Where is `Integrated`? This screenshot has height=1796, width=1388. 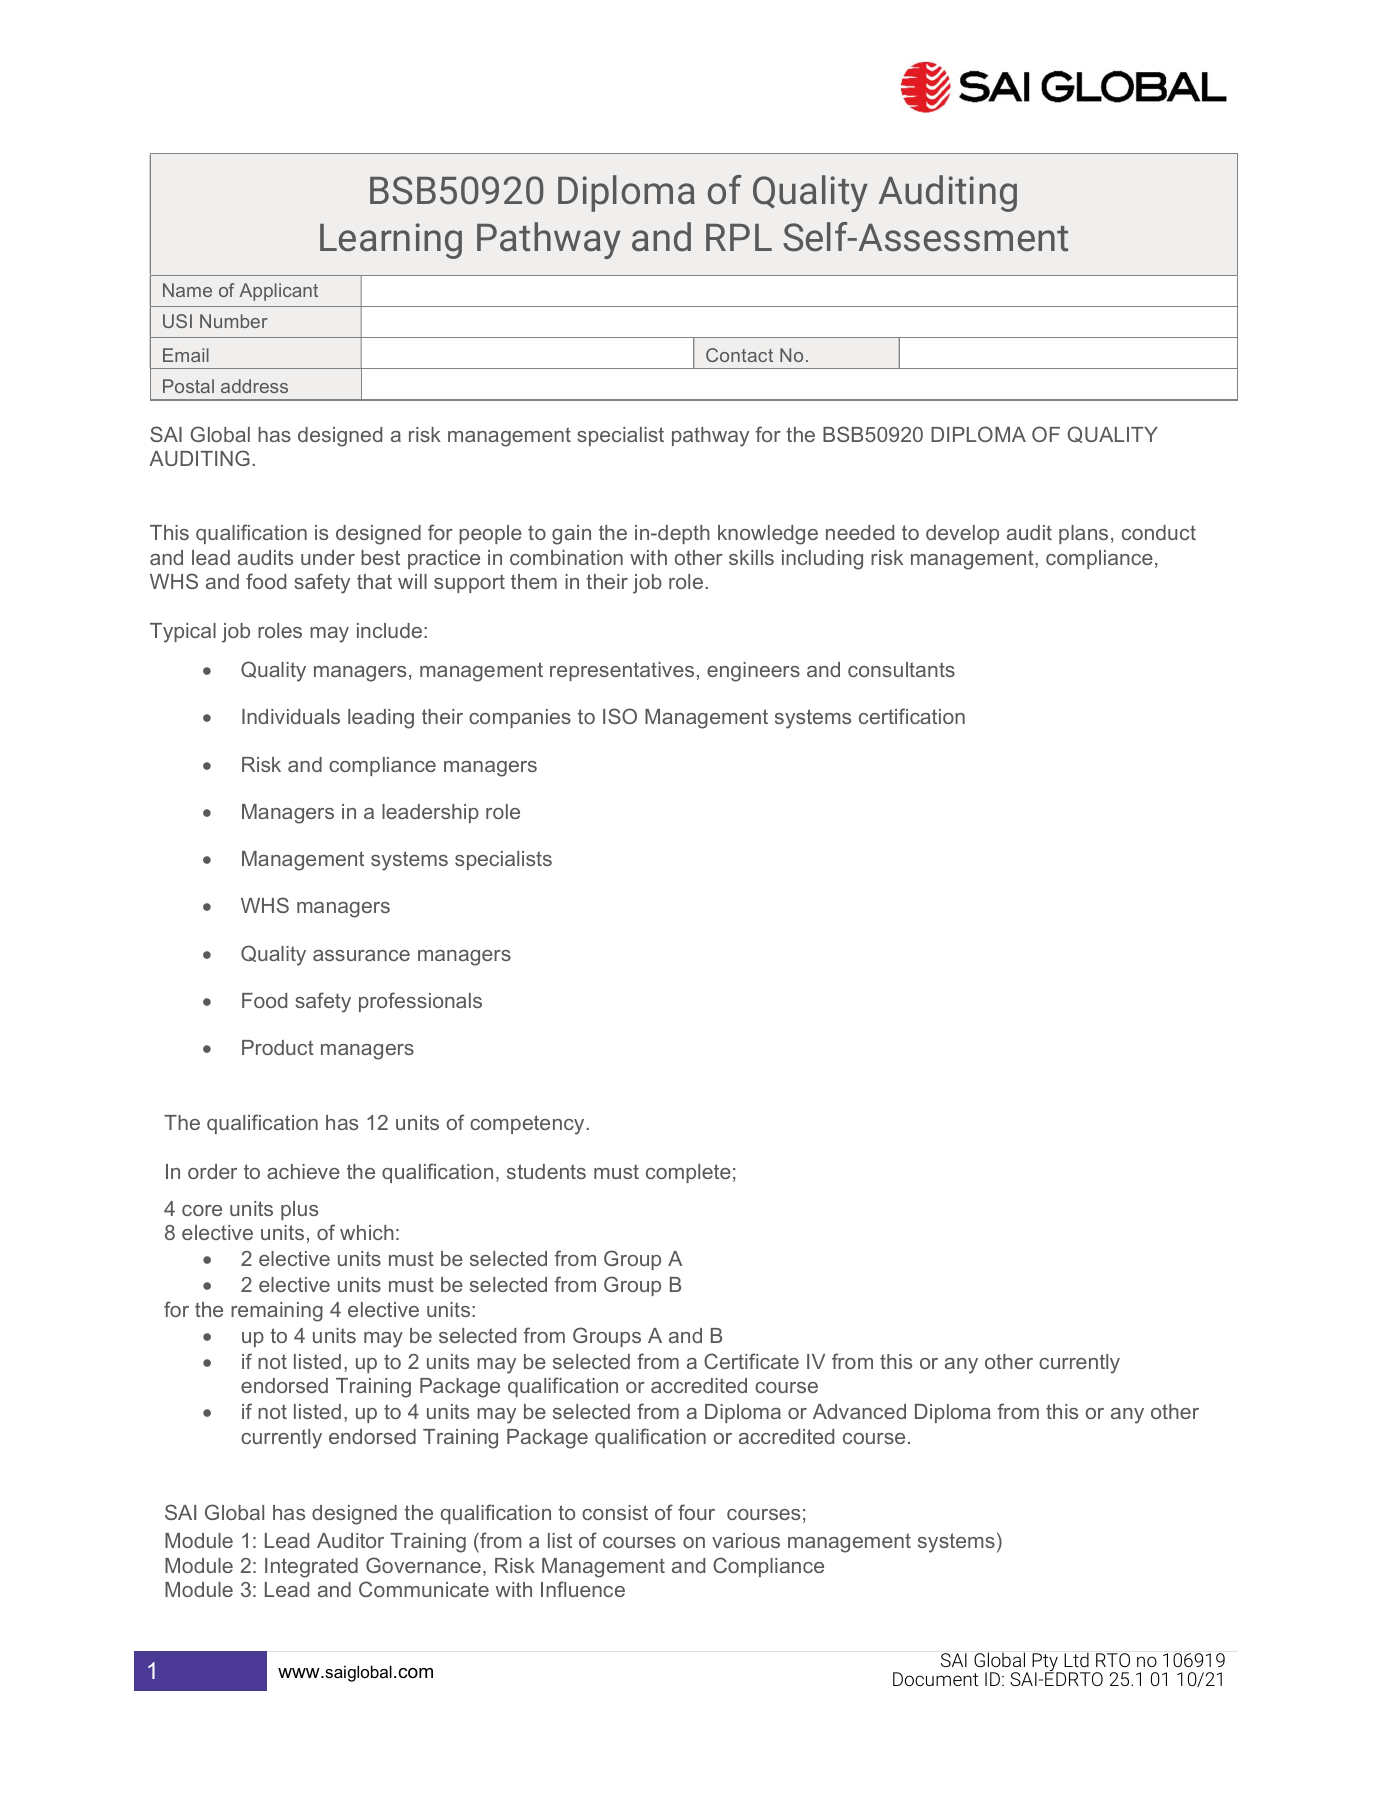 Integrated is located at coordinates (311, 1568).
